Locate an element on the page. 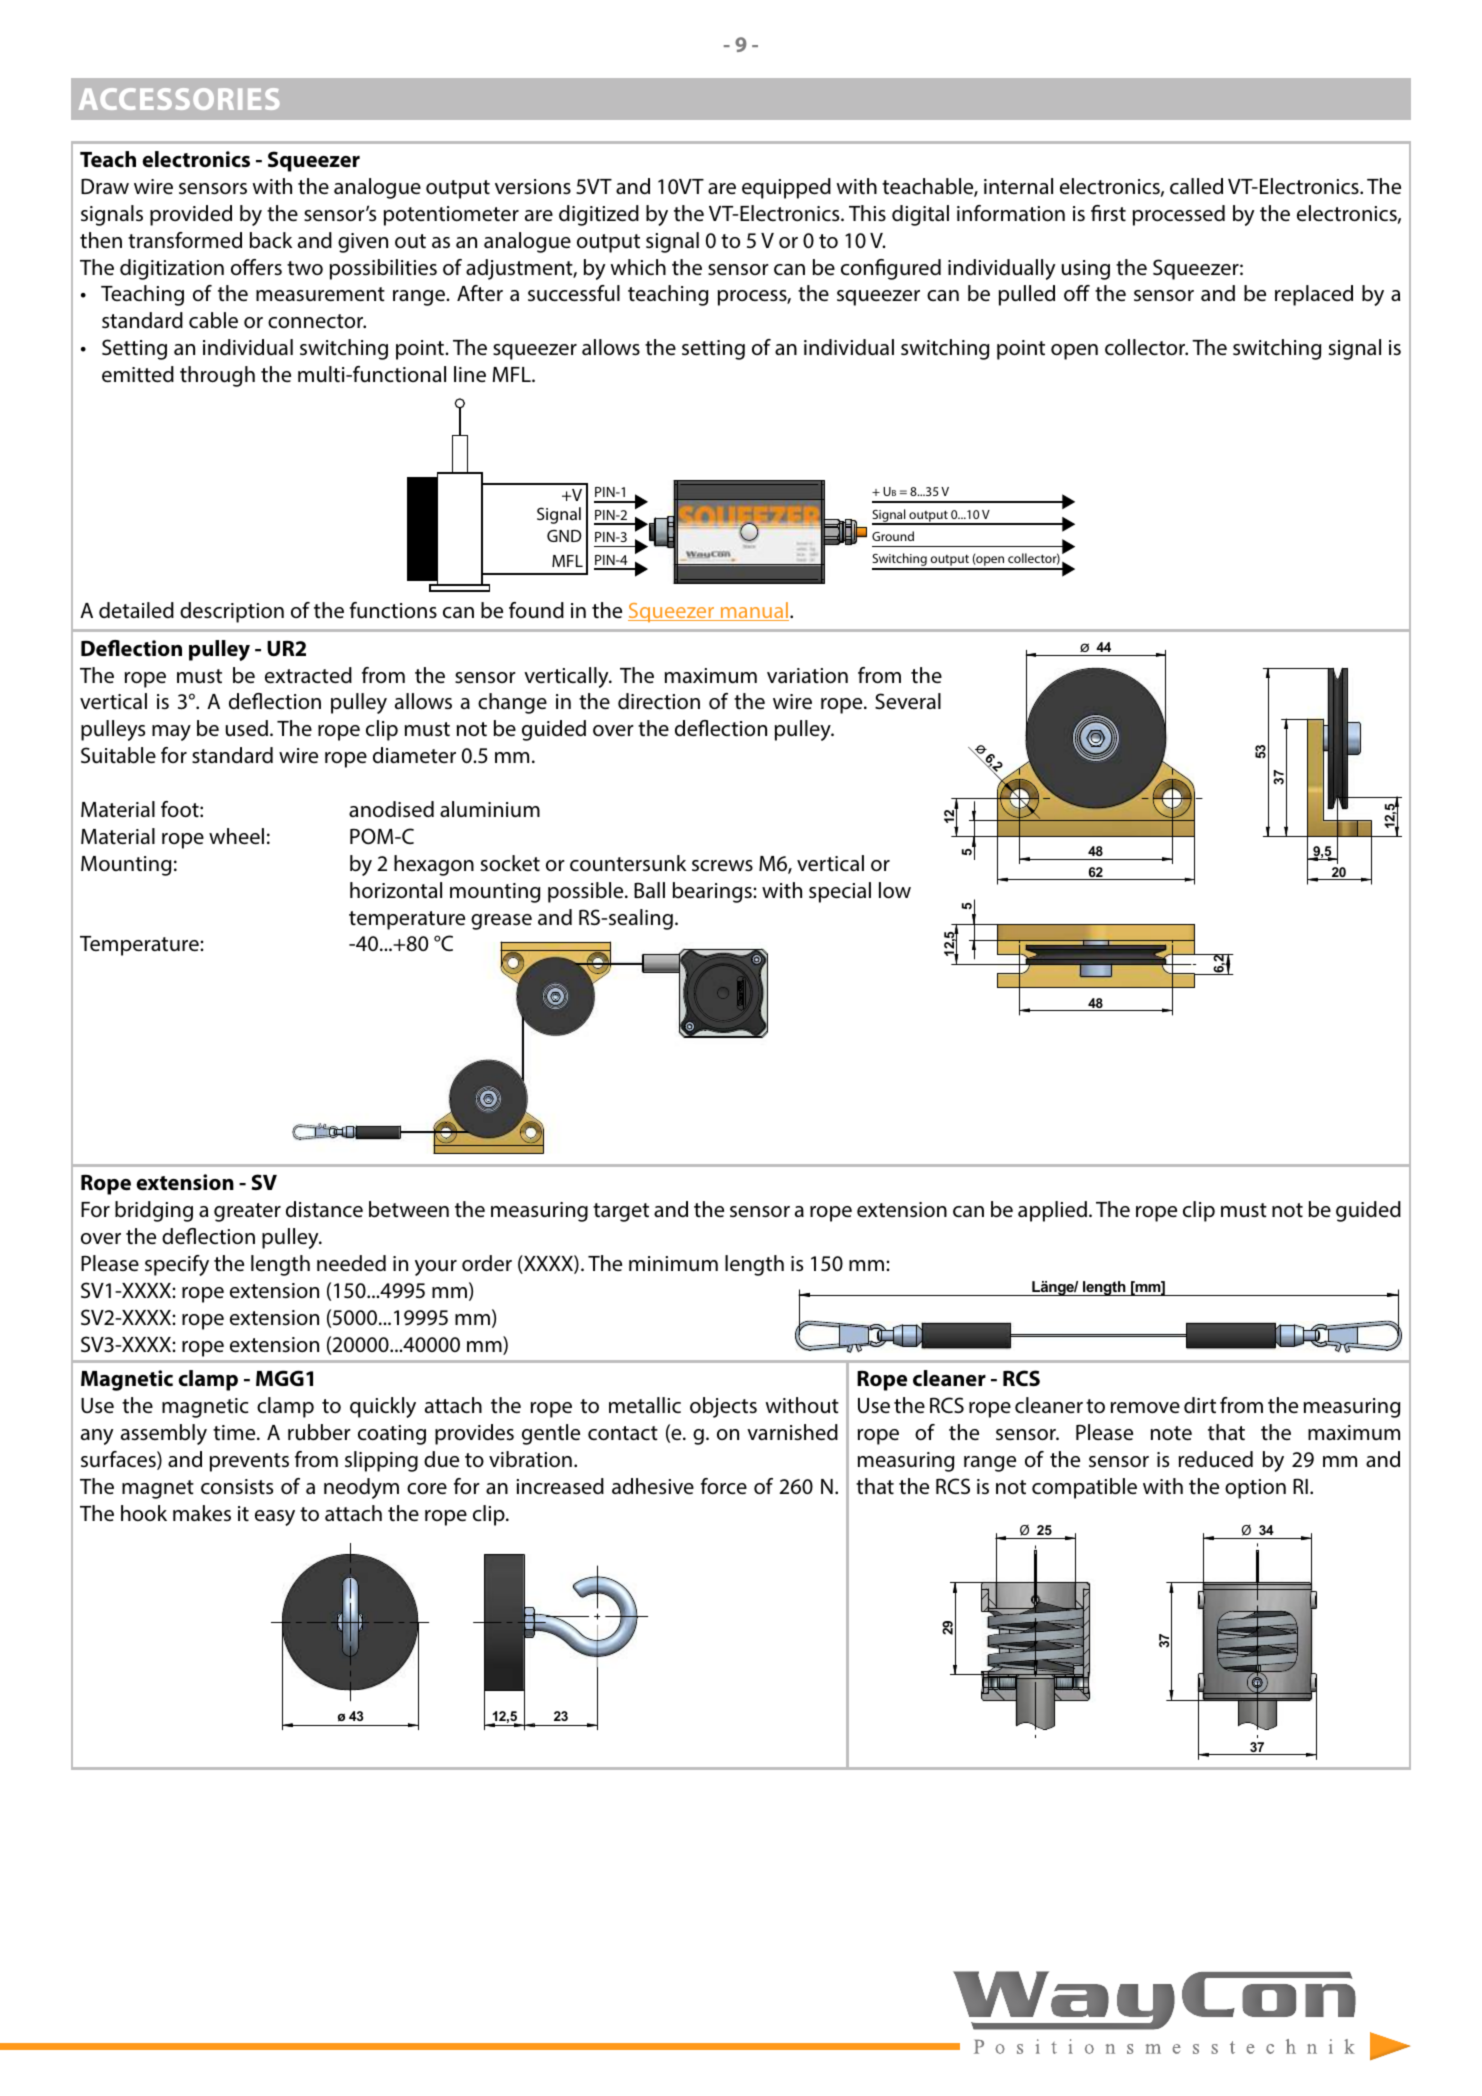 This image has height=2096, width=1482. consists is located at coordinates (237, 1486).
